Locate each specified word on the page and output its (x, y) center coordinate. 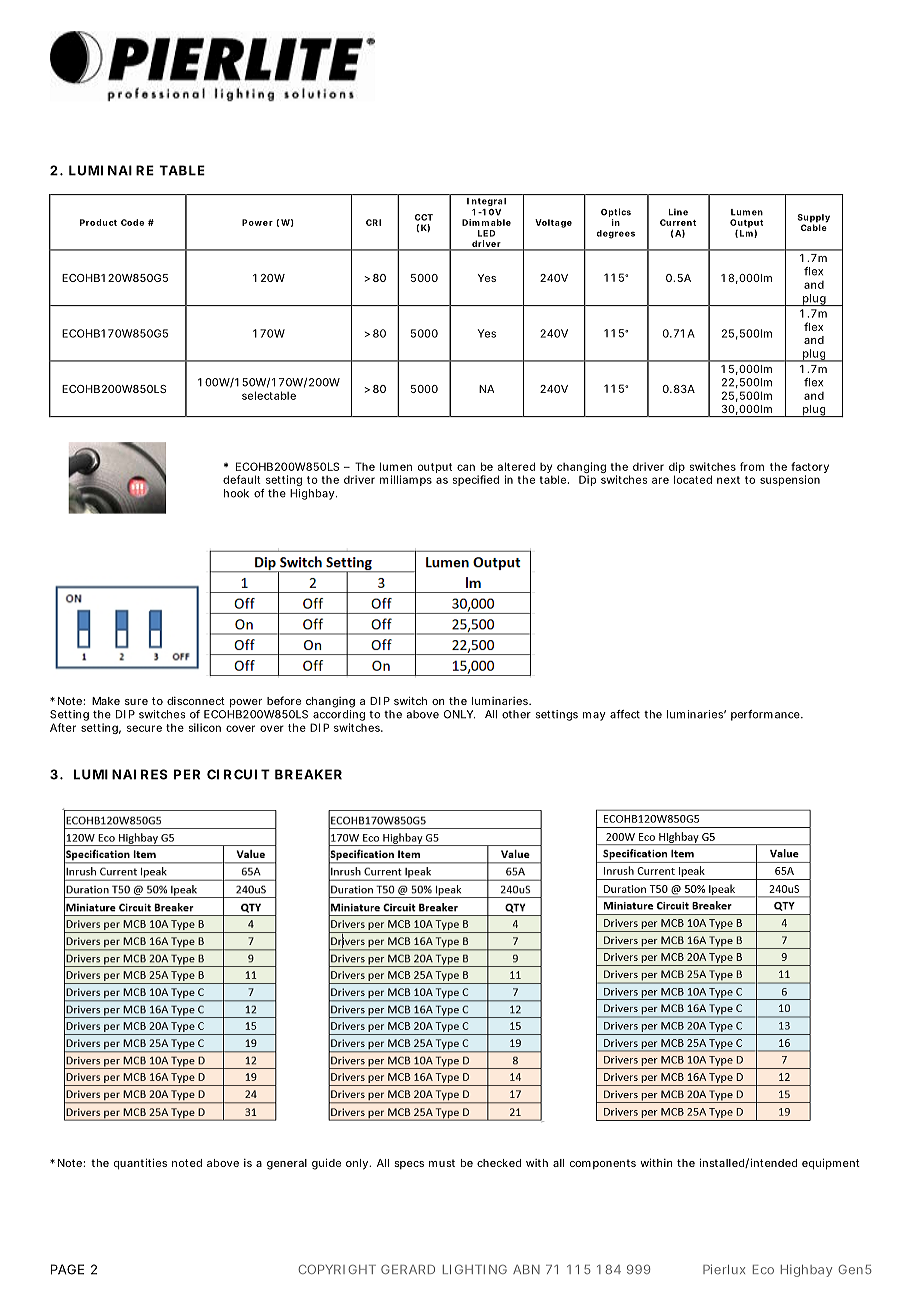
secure (144, 728)
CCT (424, 217)
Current (678, 222)
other (516, 714)
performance (766, 715)
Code (132, 222)
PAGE (67, 1269)
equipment (831, 1164)
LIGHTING (475, 1269)
